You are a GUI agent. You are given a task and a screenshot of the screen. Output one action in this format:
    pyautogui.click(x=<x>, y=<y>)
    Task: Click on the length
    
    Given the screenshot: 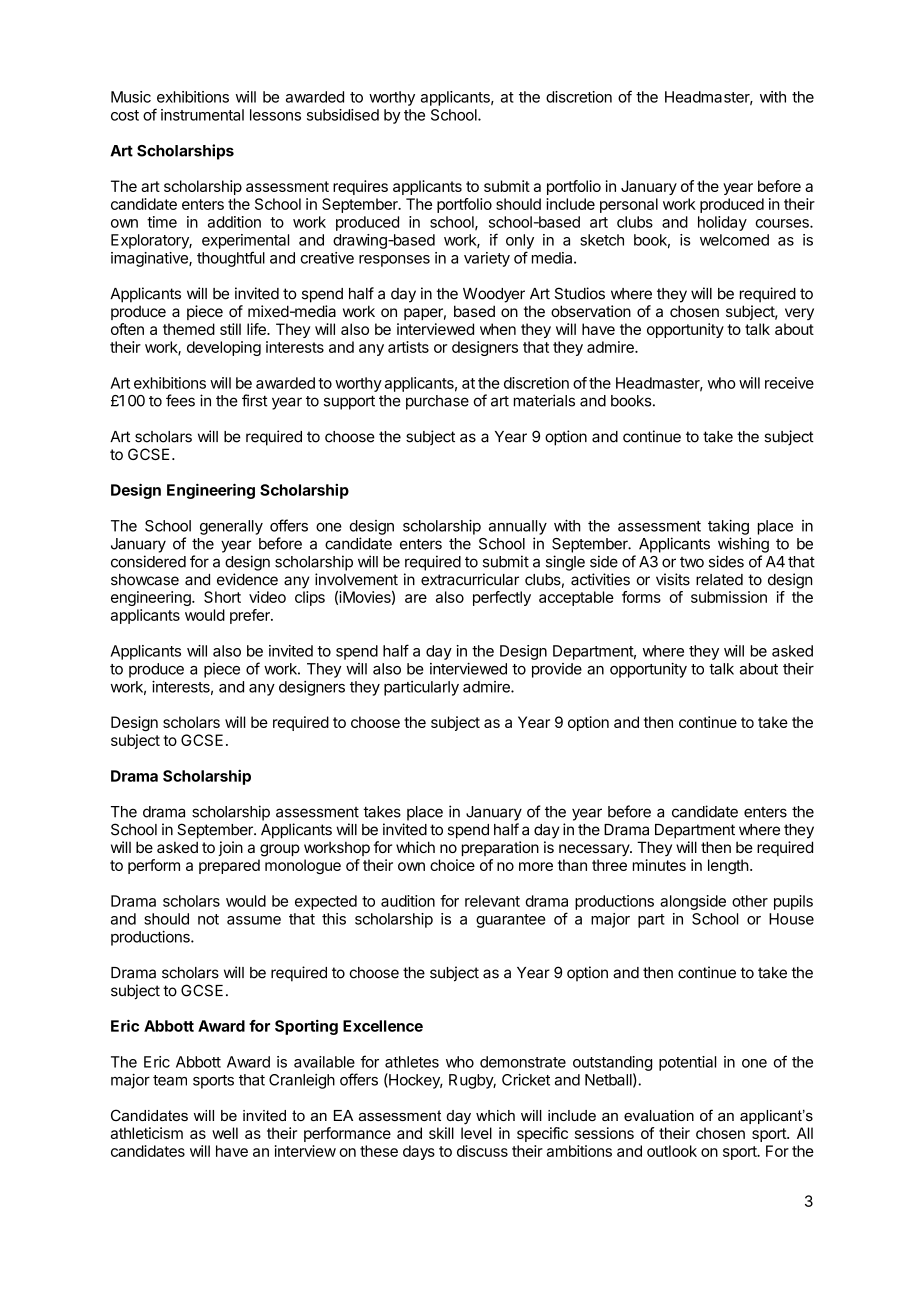 What is the action you would take?
    pyautogui.click(x=728, y=866)
